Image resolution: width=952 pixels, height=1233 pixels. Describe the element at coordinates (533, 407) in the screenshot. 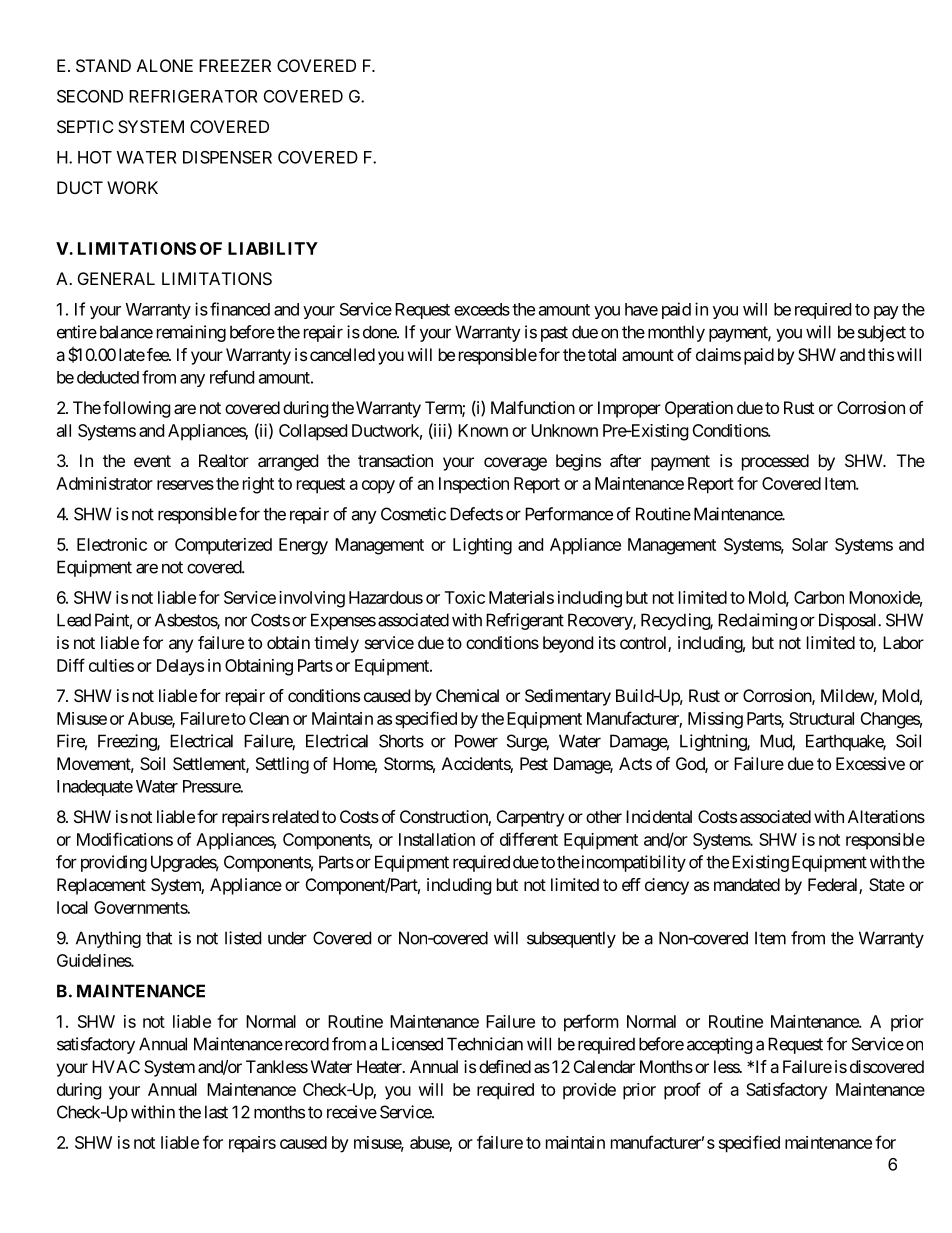

I see `Malfunction` at that location.
